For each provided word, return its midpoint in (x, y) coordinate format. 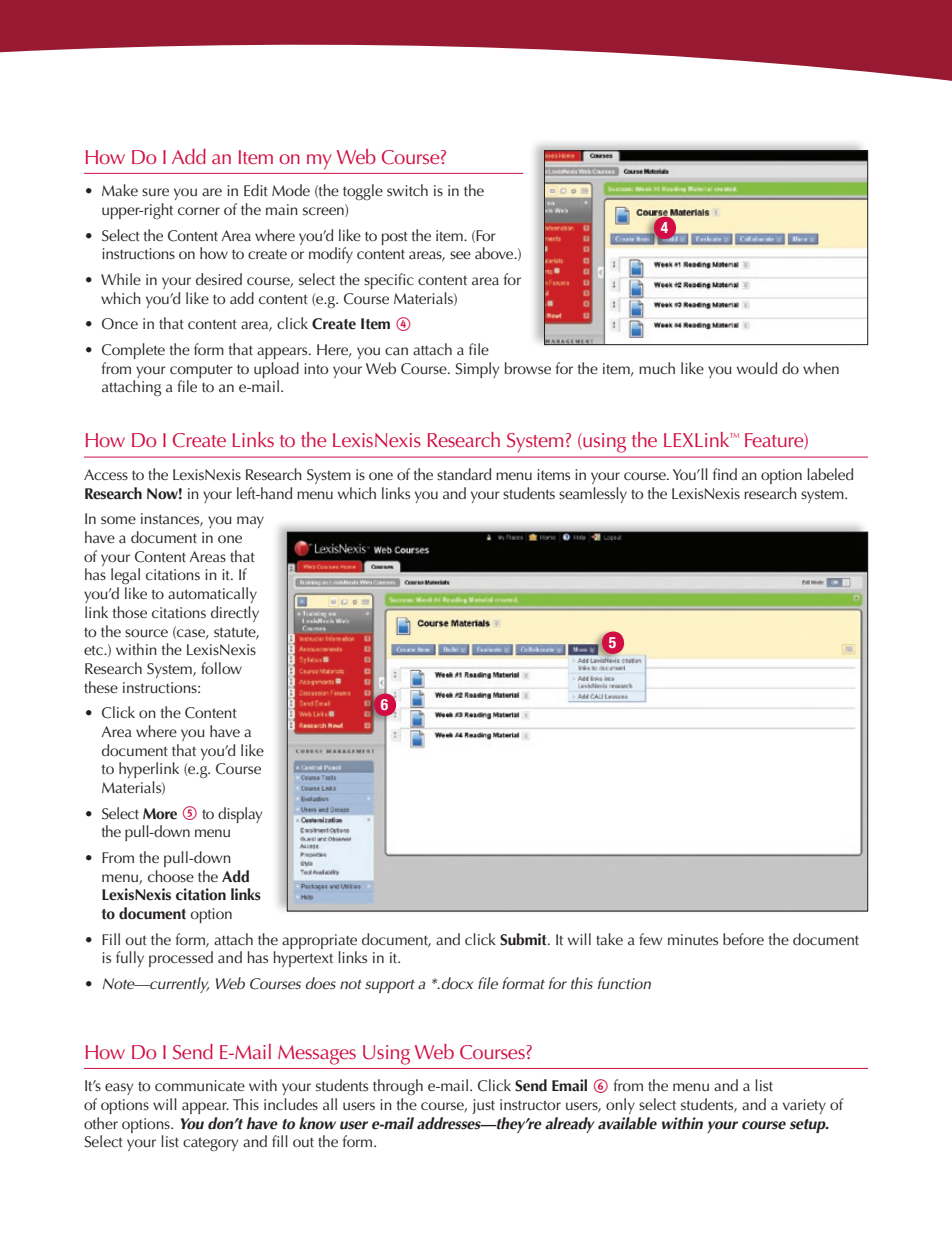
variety (804, 1106)
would (757, 368)
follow (221, 668)
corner (199, 211)
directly (235, 614)
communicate (200, 1085)
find (725, 474)
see (460, 255)
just (483, 1106)
